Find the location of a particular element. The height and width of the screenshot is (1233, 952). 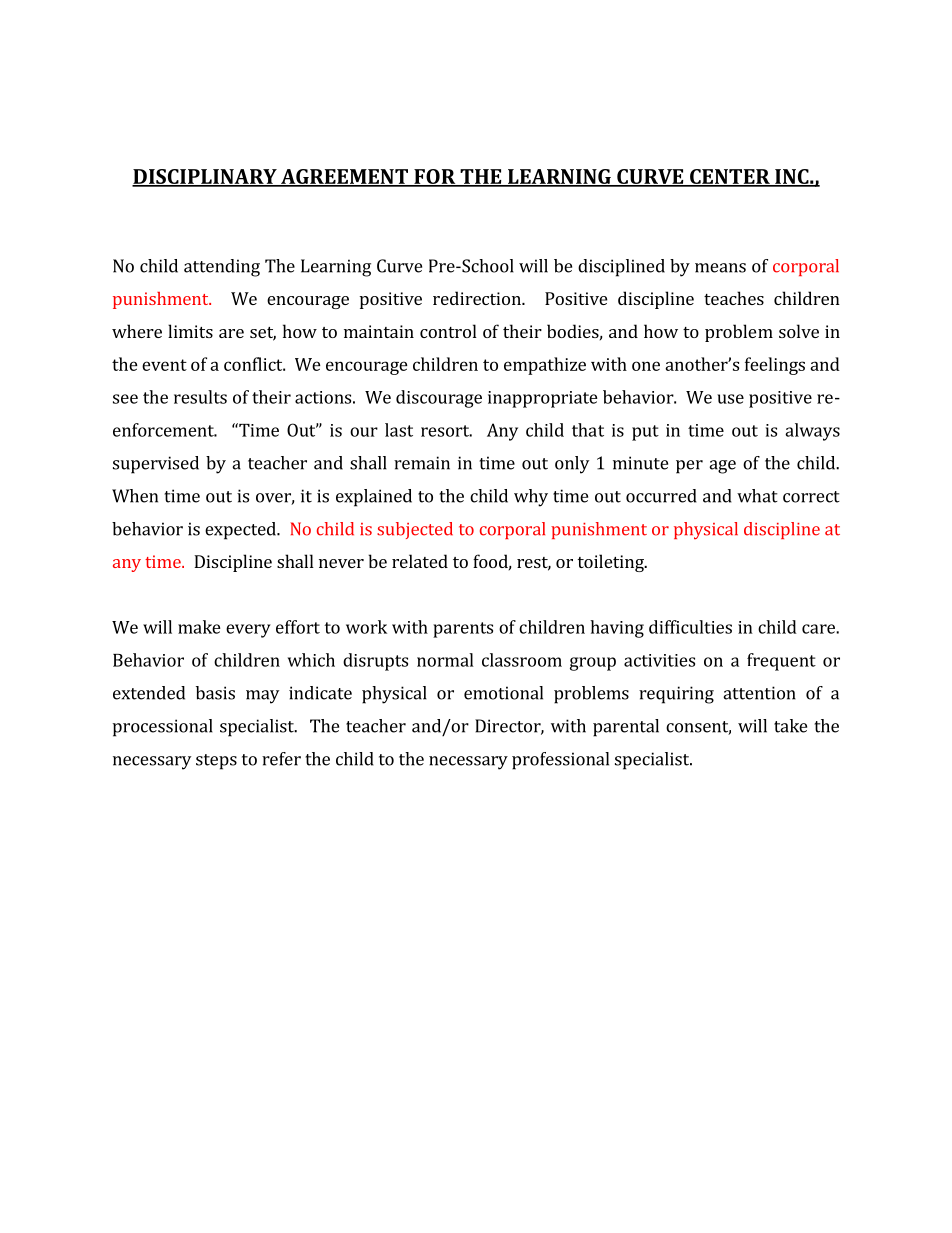

steps is located at coordinates (216, 762).
